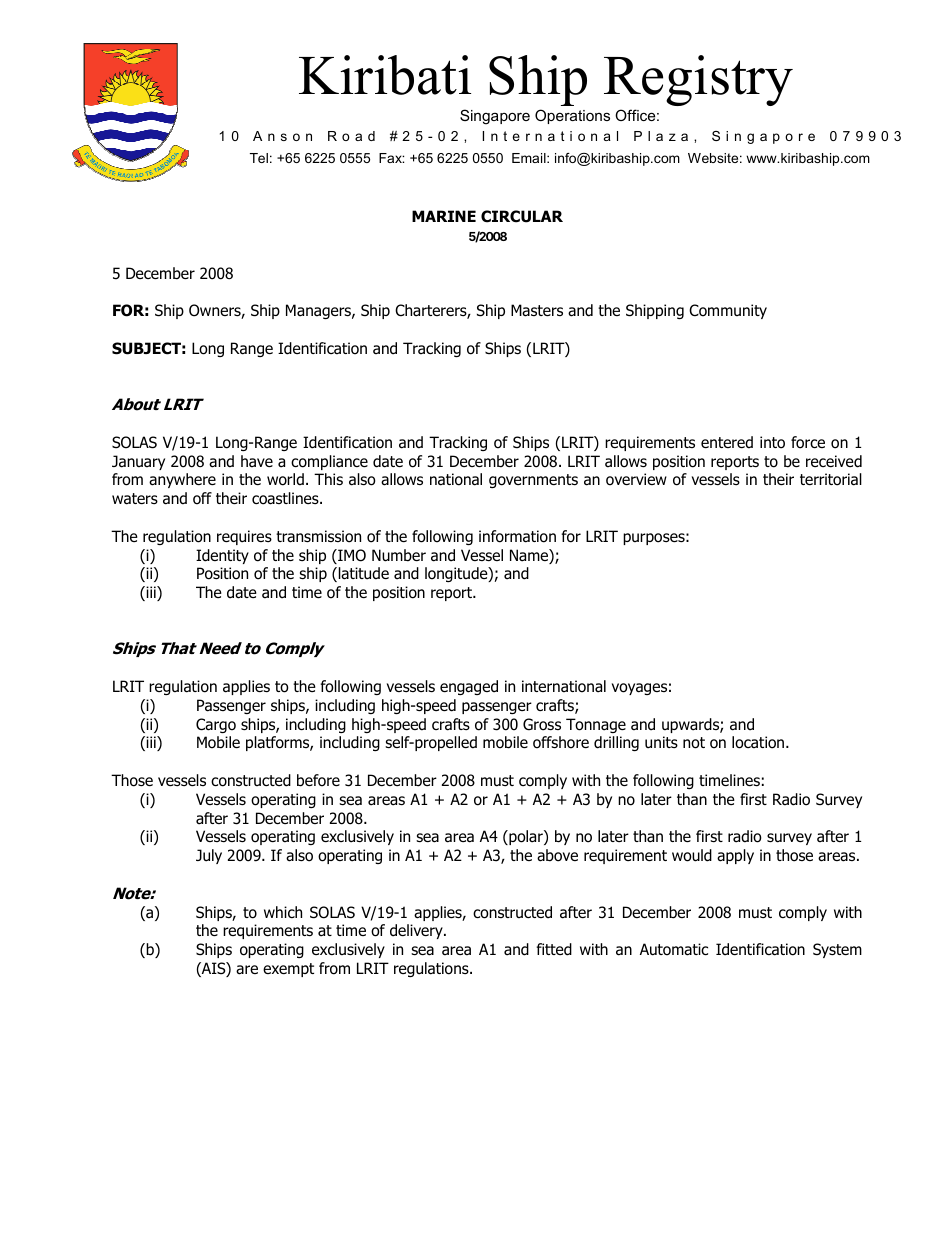 Image resolution: width=952 pixels, height=1233 pixels. I want to click on have, so click(257, 461).
